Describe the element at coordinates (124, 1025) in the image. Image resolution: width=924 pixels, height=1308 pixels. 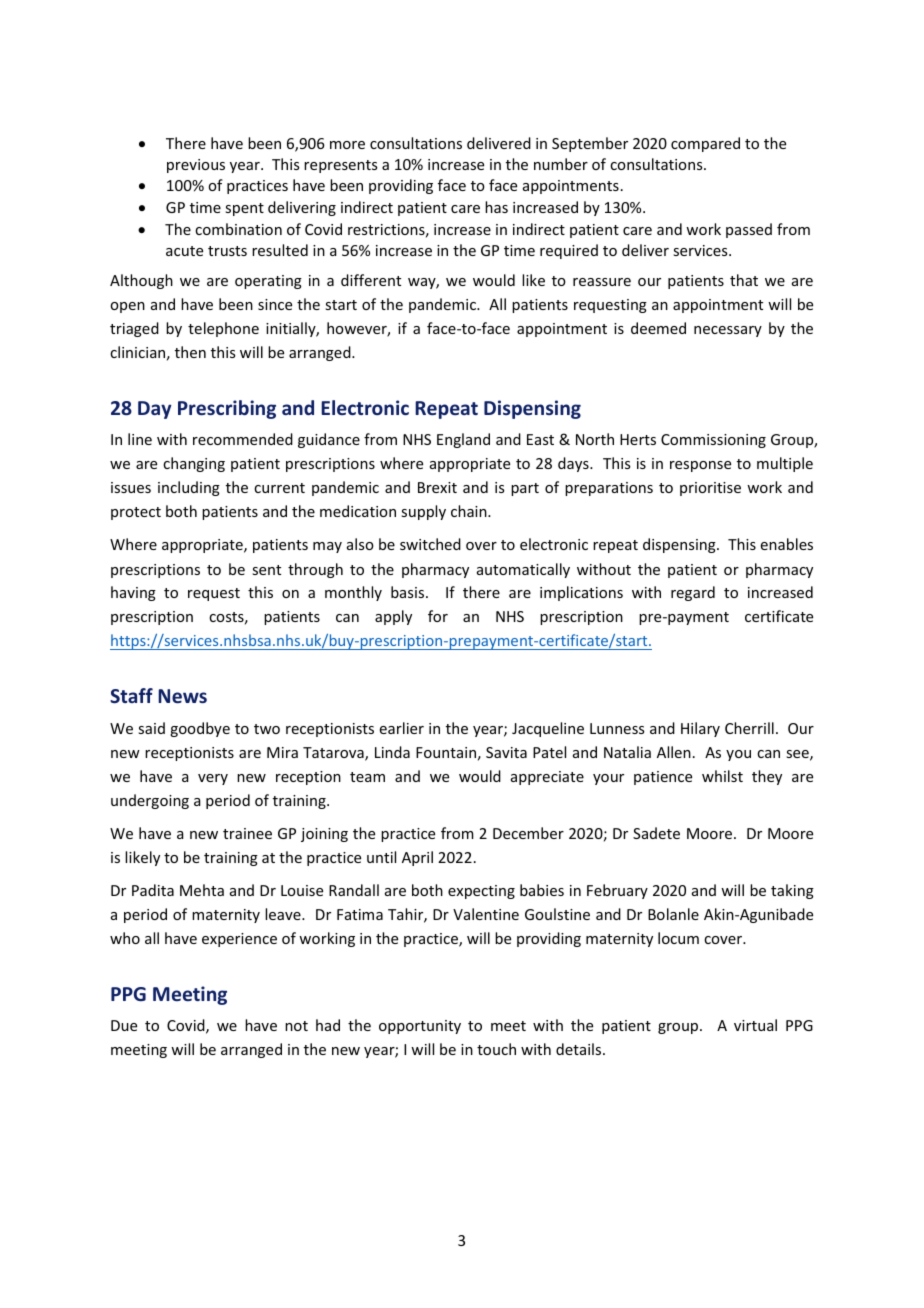
I see `Due` at that location.
